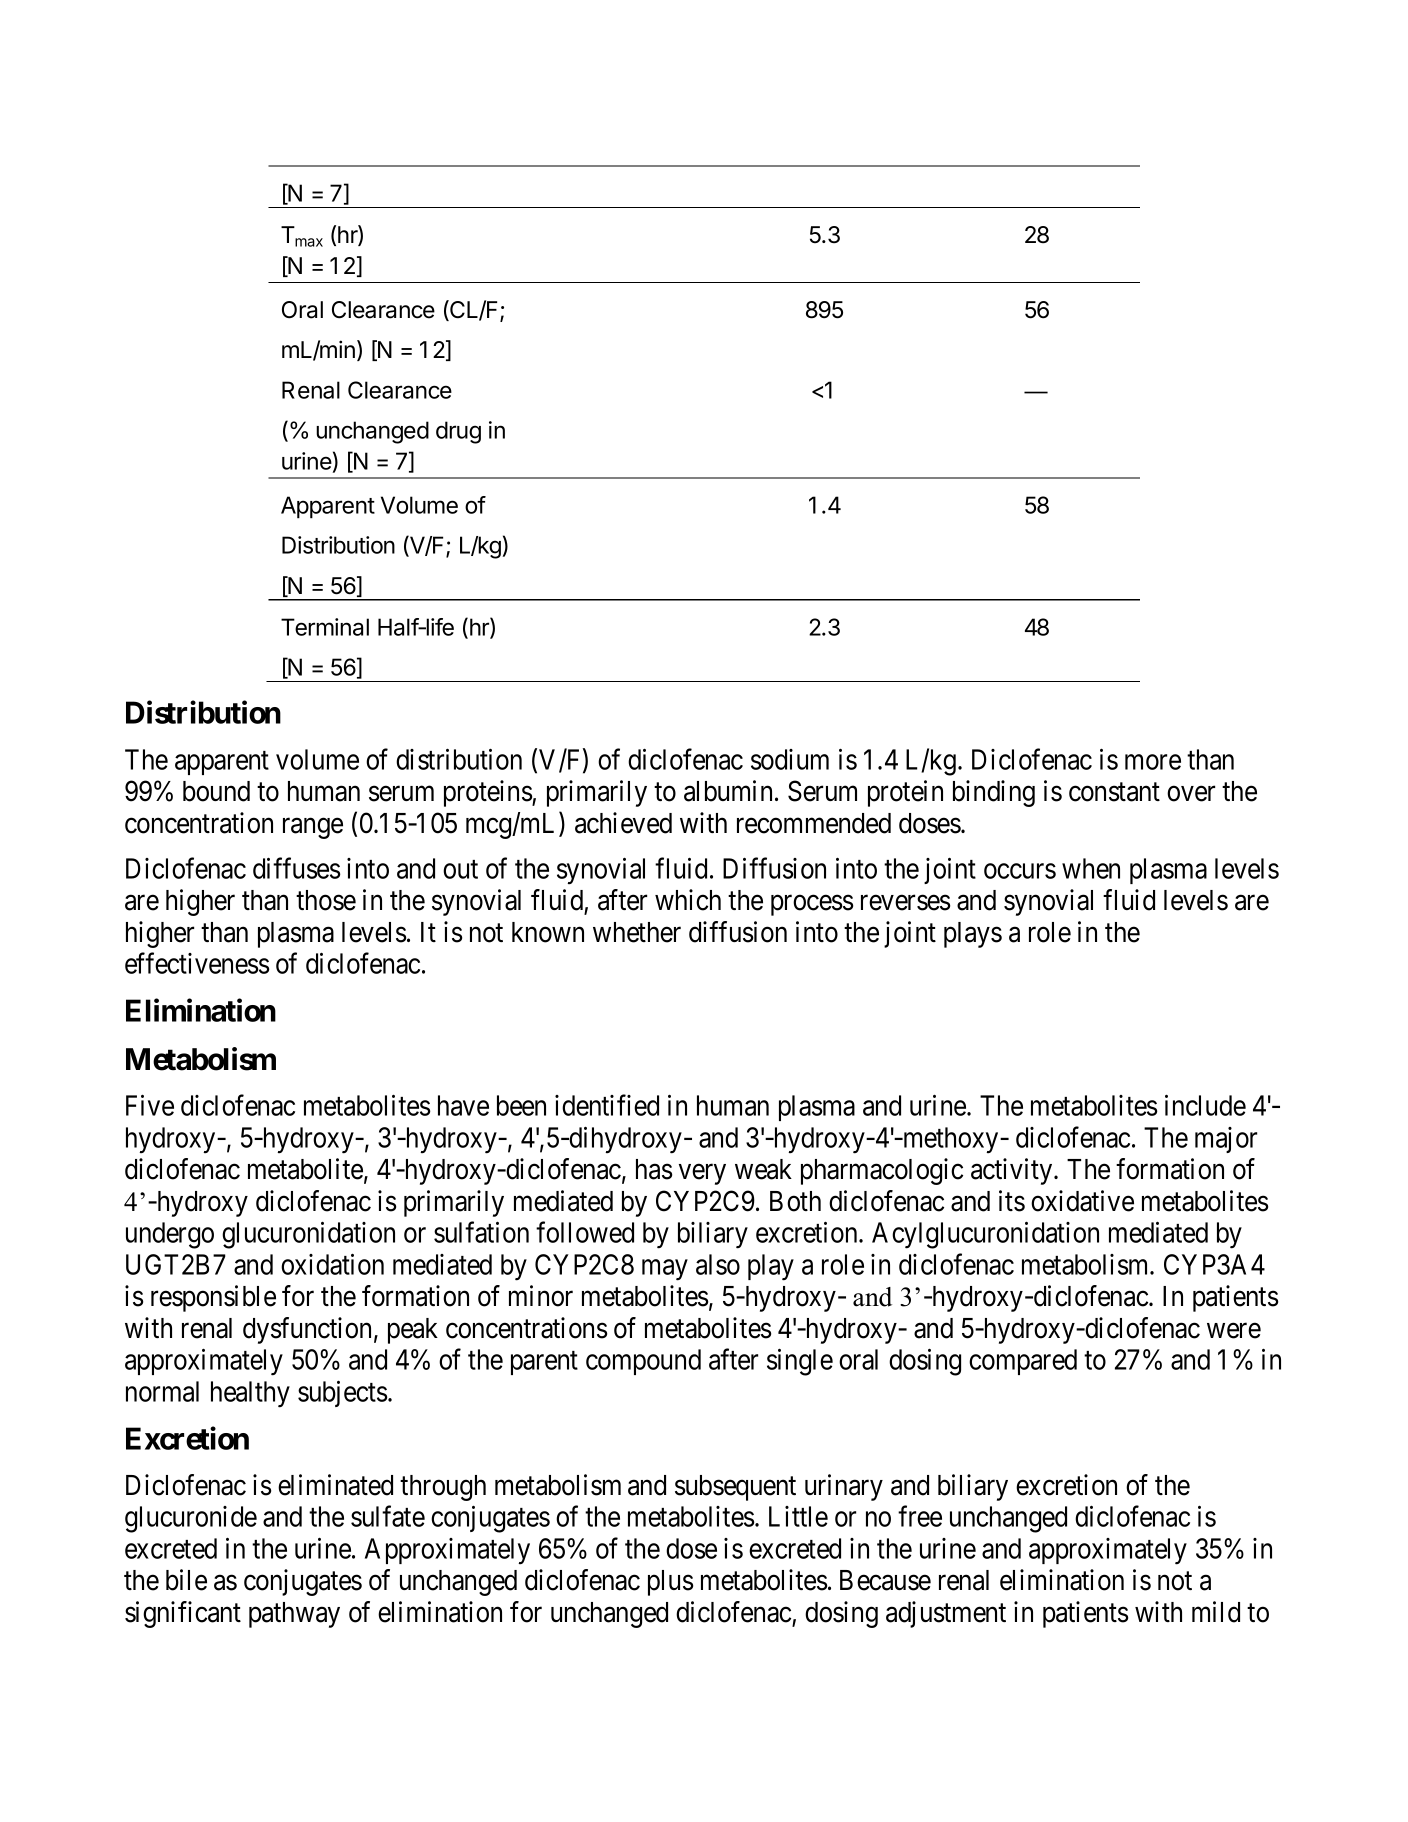 The height and width of the image is (1822, 1408). I want to click on plus, so click(670, 1583).
